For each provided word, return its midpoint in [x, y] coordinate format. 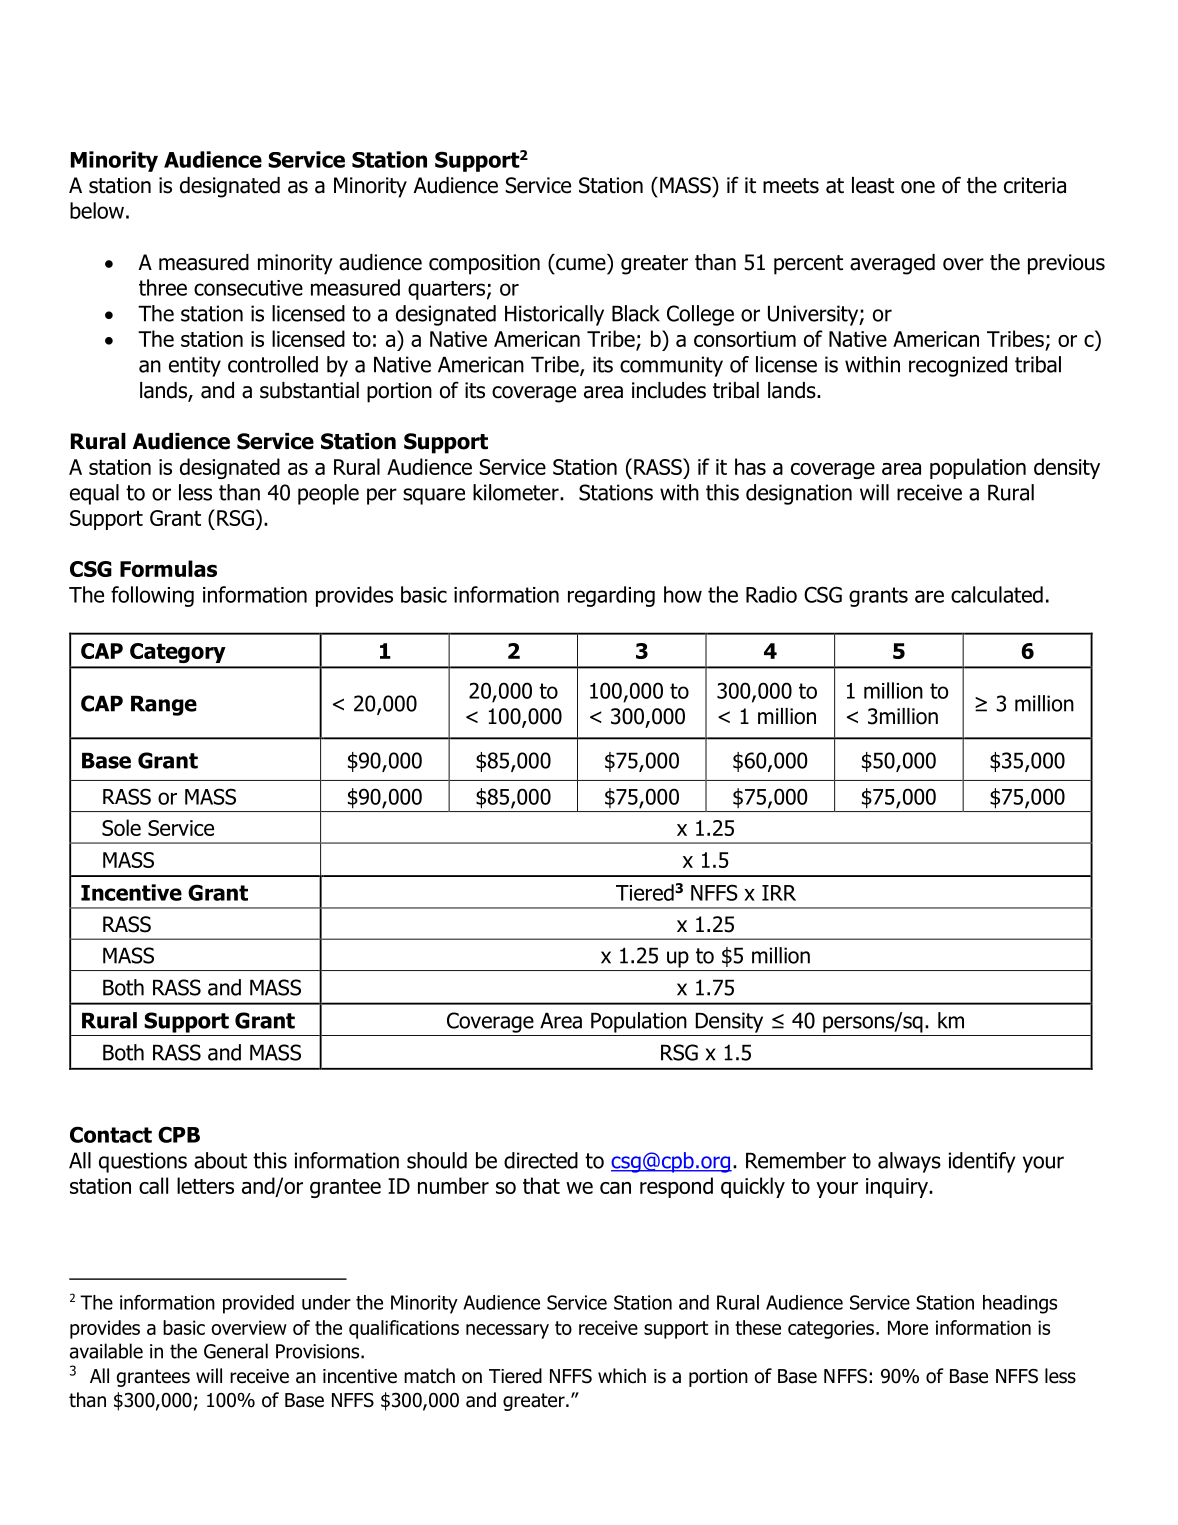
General [236, 1351]
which [622, 1376]
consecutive [248, 288]
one [918, 187]
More [908, 1328]
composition [484, 264]
